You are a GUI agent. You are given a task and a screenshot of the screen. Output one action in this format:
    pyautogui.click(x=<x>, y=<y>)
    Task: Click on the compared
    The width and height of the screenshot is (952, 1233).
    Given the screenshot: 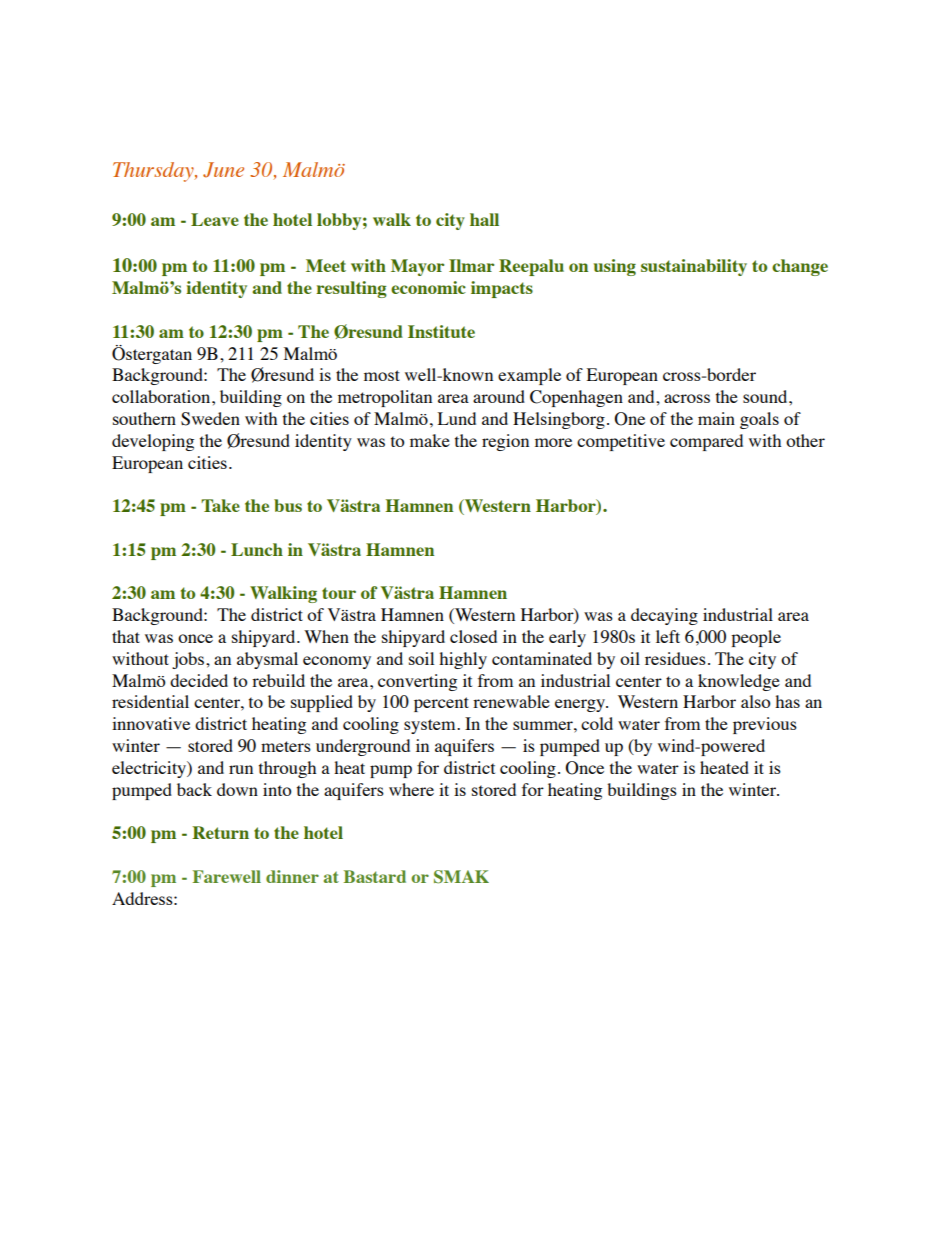 What is the action you would take?
    pyautogui.click(x=706, y=442)
